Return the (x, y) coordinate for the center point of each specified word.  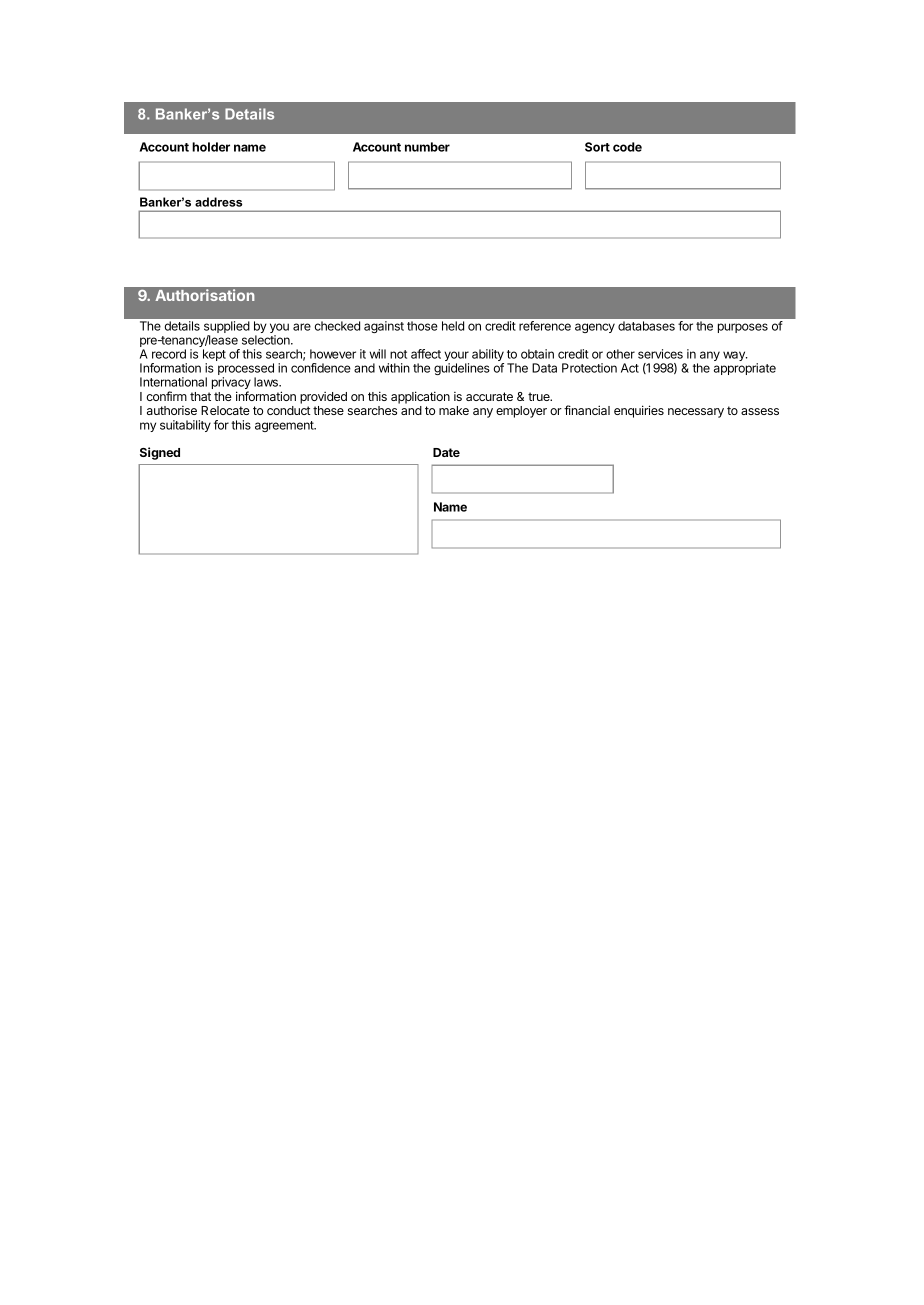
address (218, 202)
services (660, 354)
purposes (743, 328)
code (627, 147)
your (456, 357)
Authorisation (205, 295)
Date (446, 452)
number (427, 147)
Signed (160, 453)
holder (211, 147)
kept (214, 356)
